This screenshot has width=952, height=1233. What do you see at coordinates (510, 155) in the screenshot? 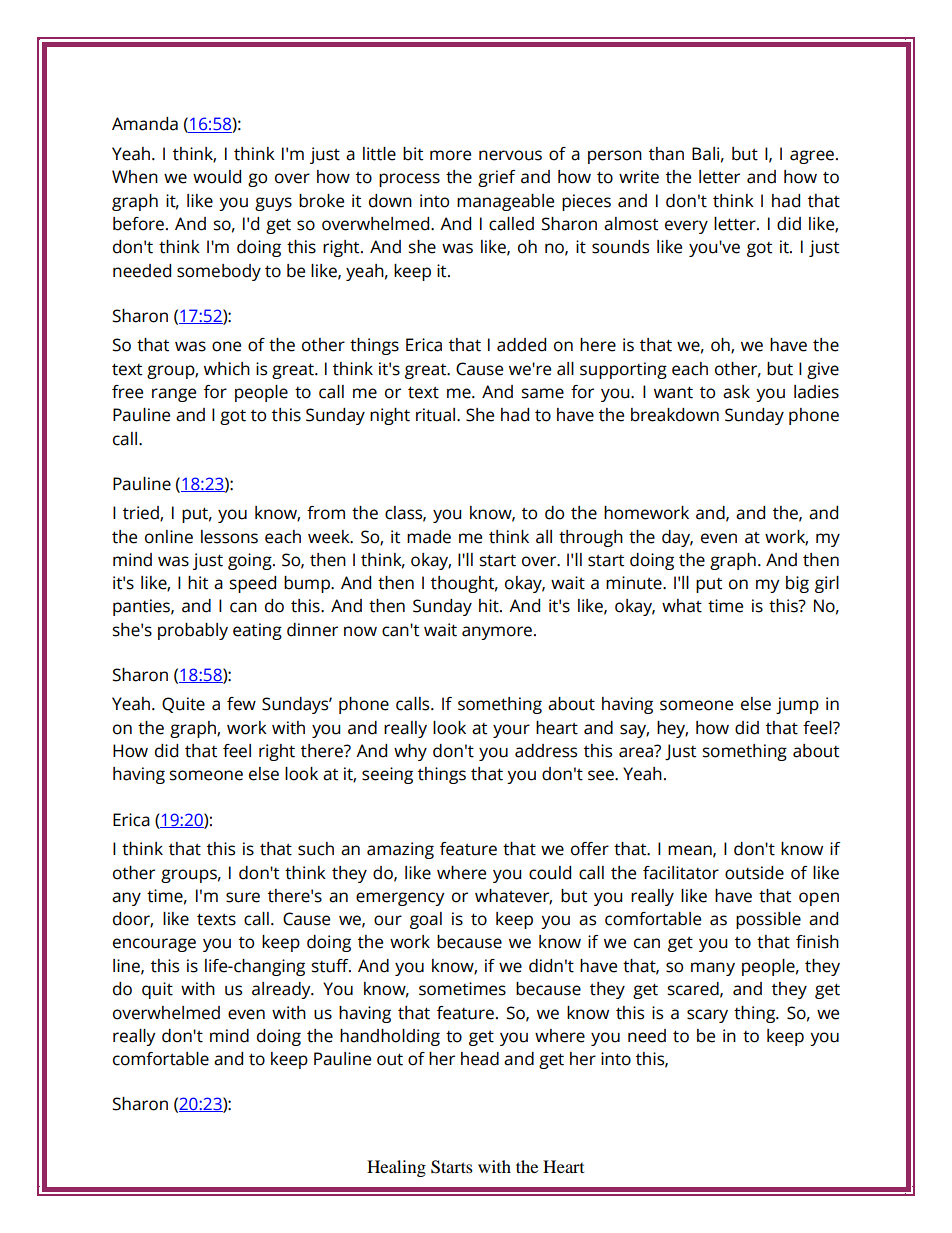
I see `nervous` at bounding box center [510, 155].
